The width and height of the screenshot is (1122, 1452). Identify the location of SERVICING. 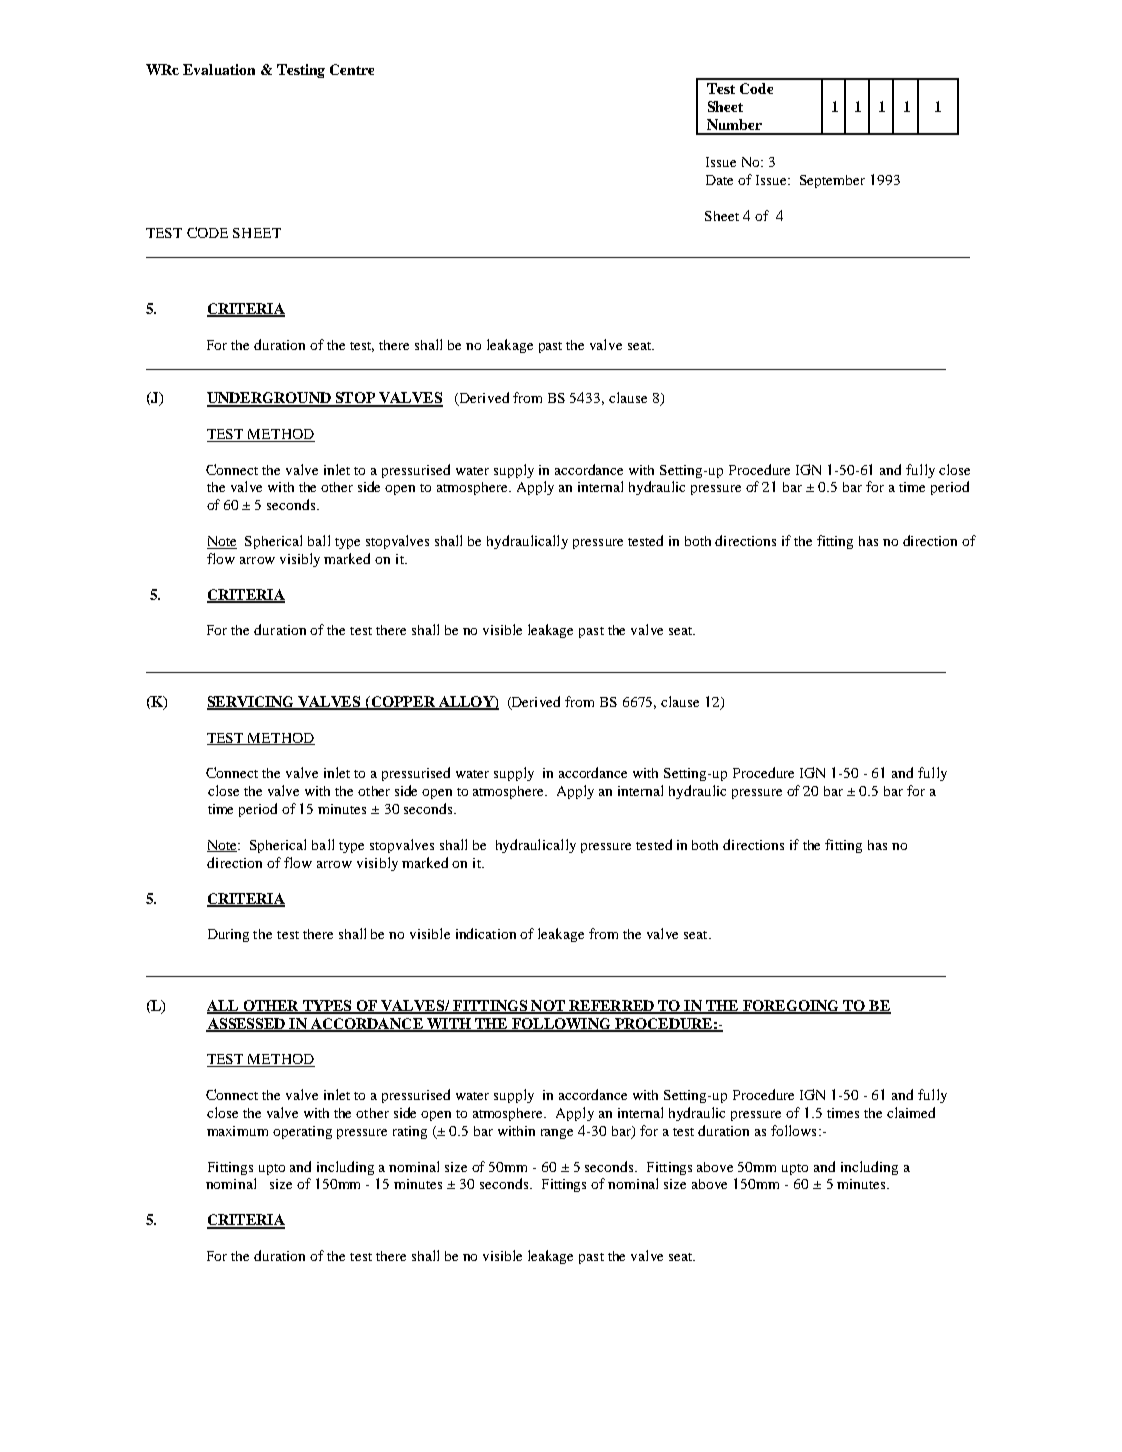
(252, 703).
